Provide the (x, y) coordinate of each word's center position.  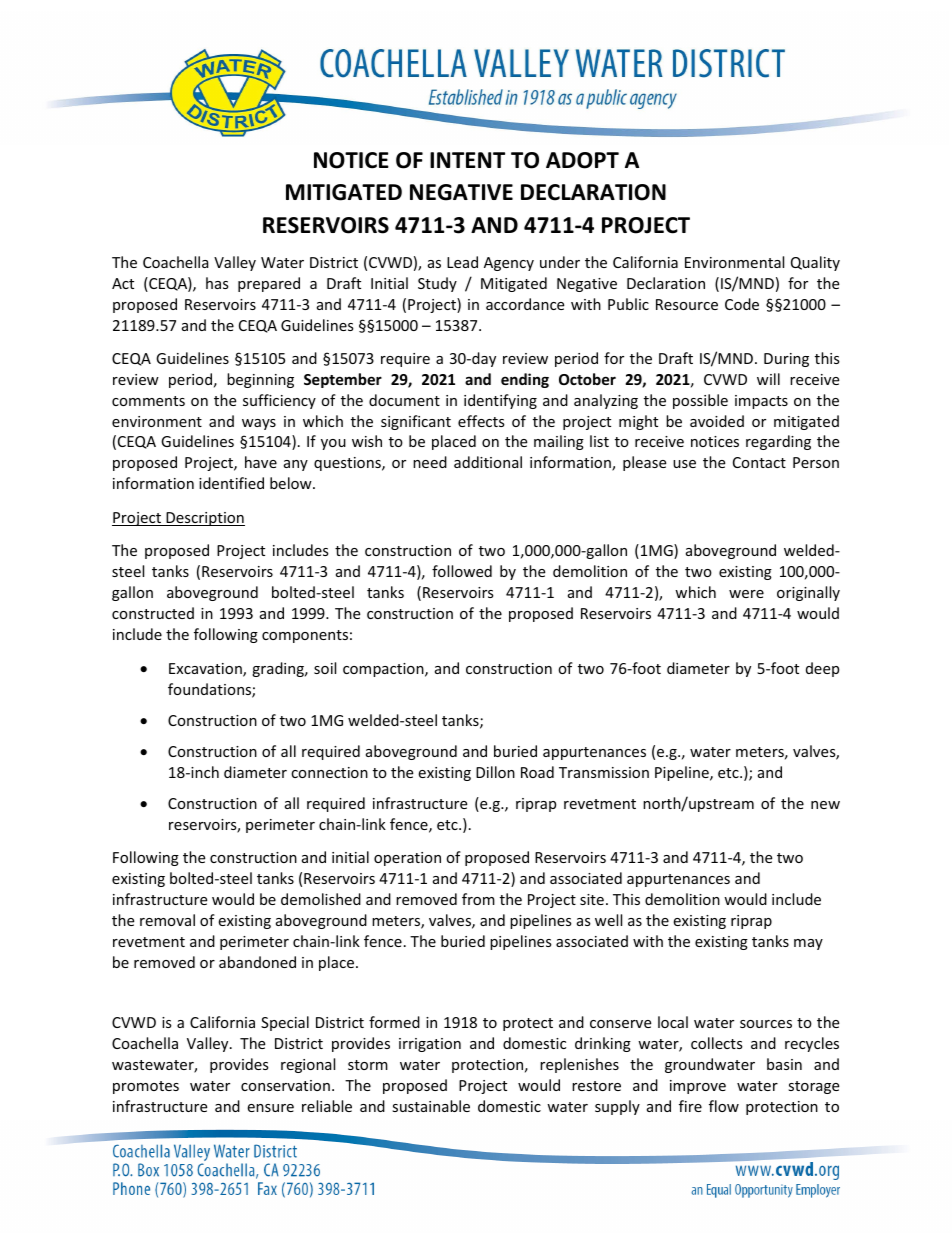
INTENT (467, 160)
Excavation (206, 670)
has (217, 283)
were (746, 594)
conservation (285, 1085)
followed (462, 571)
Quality (815, 263)
